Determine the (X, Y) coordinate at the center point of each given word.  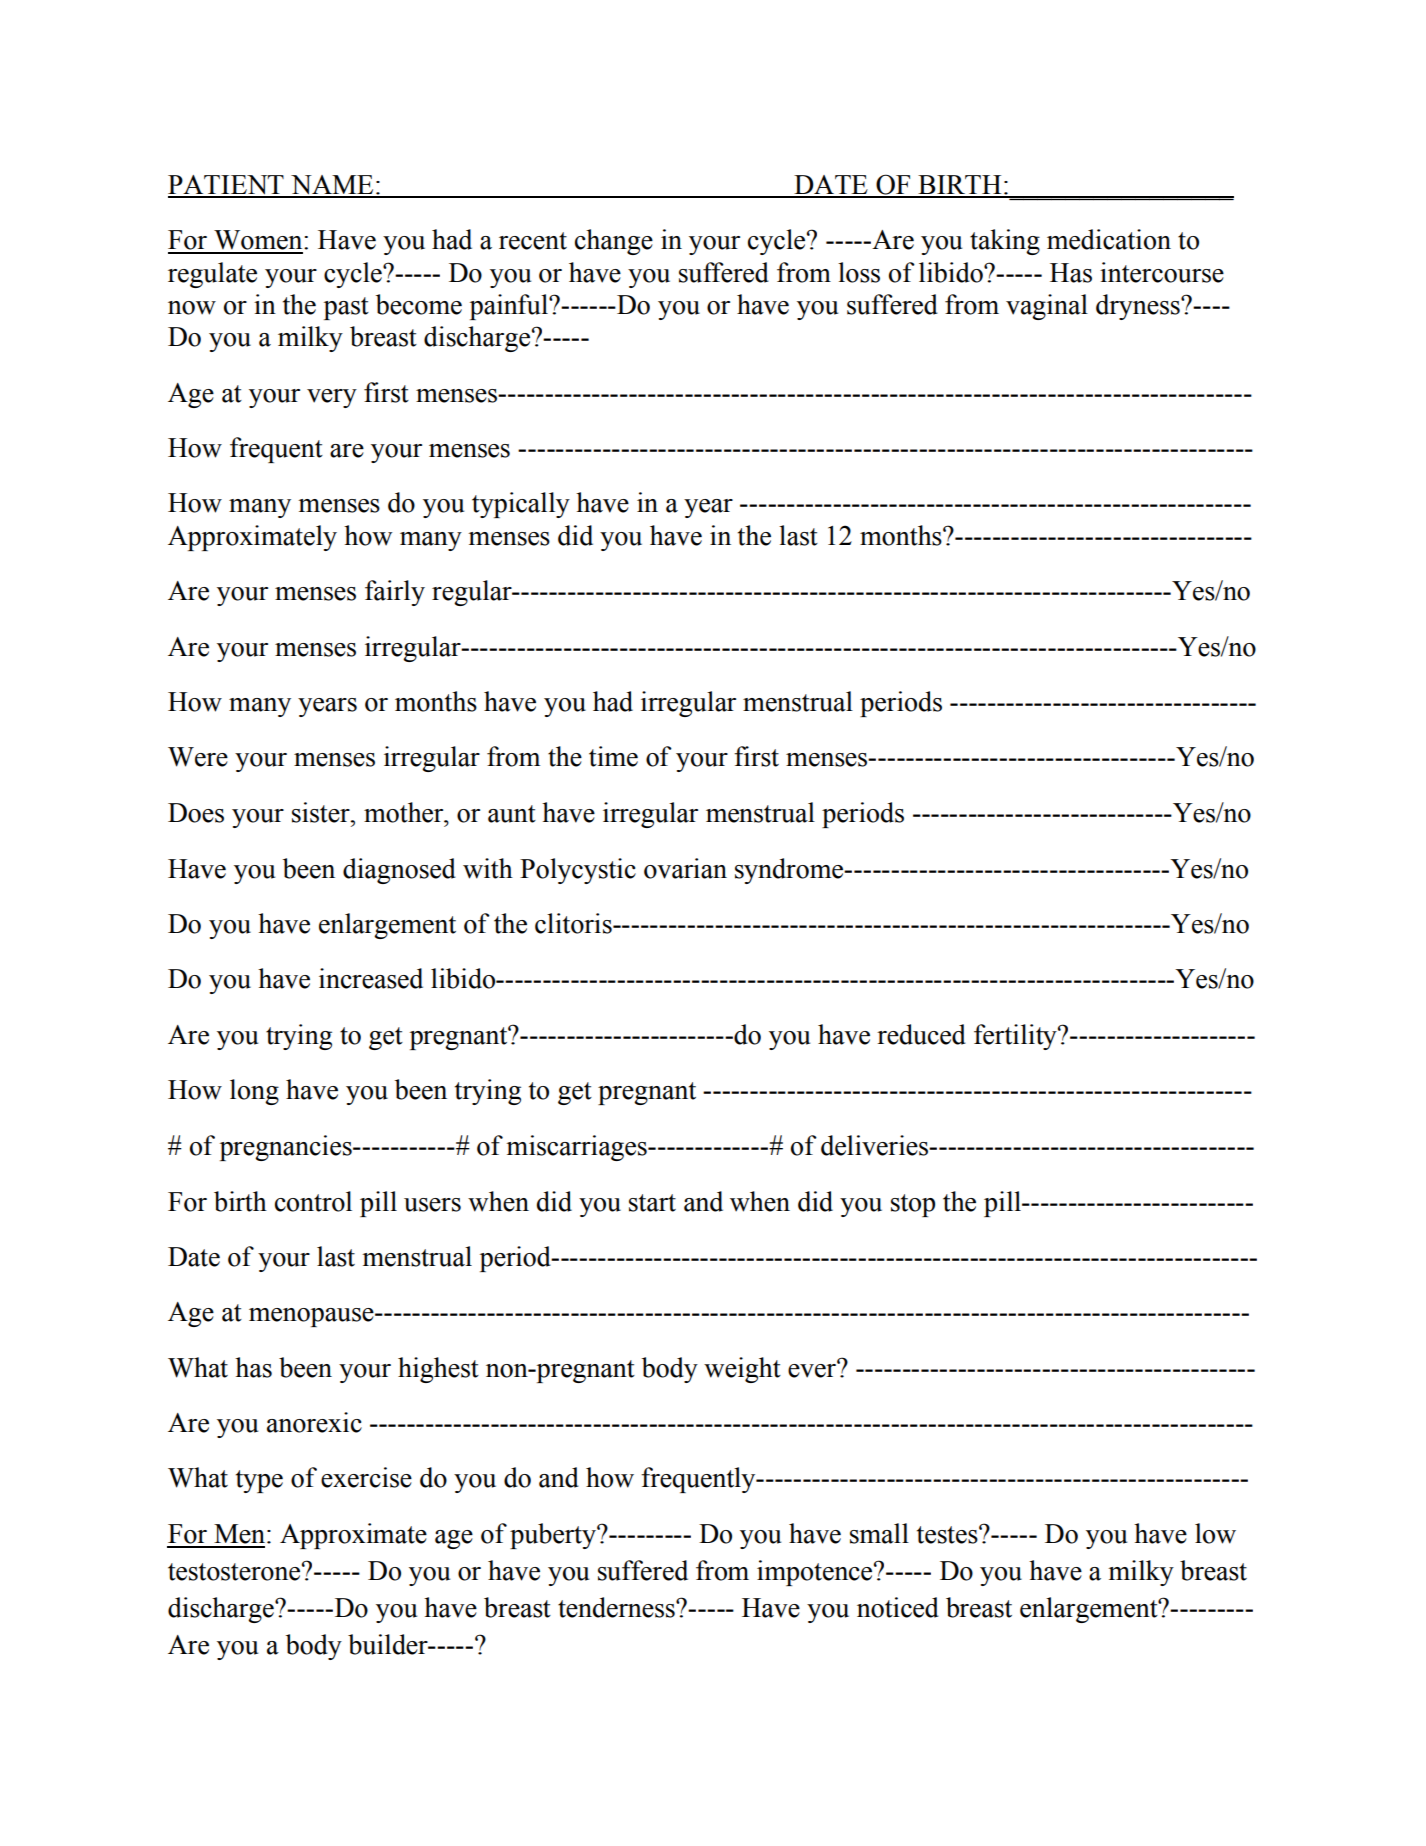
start (652, 1203)
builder (389, 1644)
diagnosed (399, 871)
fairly (395, 593)
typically (521, 505)
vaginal (1047, 307)
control (313, 1201)
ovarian (685, 868)
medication (1109, 239)
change (614, 242)
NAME (332, 186)
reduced (921, 1034)
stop (913, 1205)
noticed (898, 1607)
